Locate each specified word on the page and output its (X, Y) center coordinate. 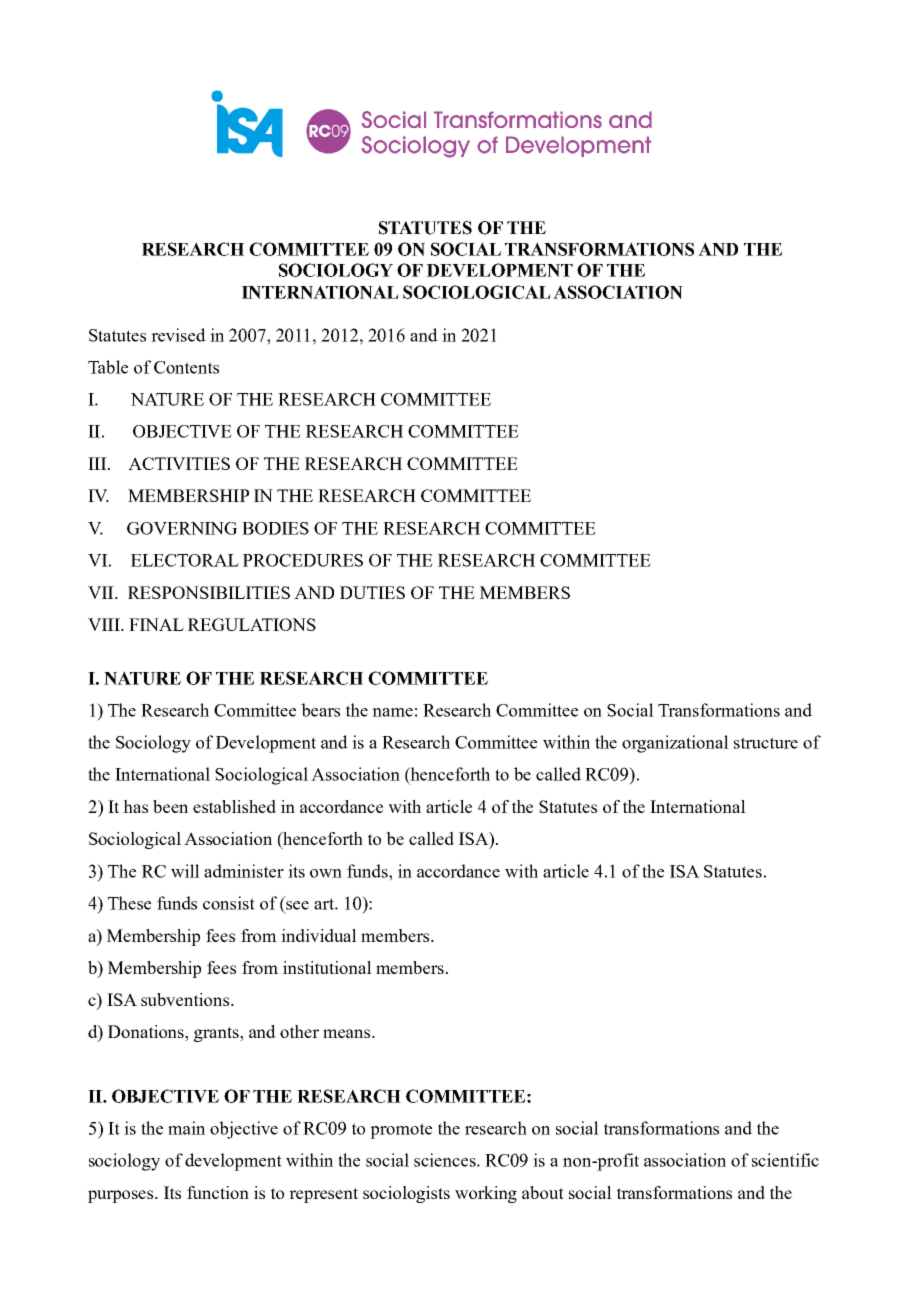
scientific (785, 1160)
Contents (186, 367)
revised (178, 335)
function (218, 1192)
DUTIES (372, 592)
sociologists (406, 1194)
